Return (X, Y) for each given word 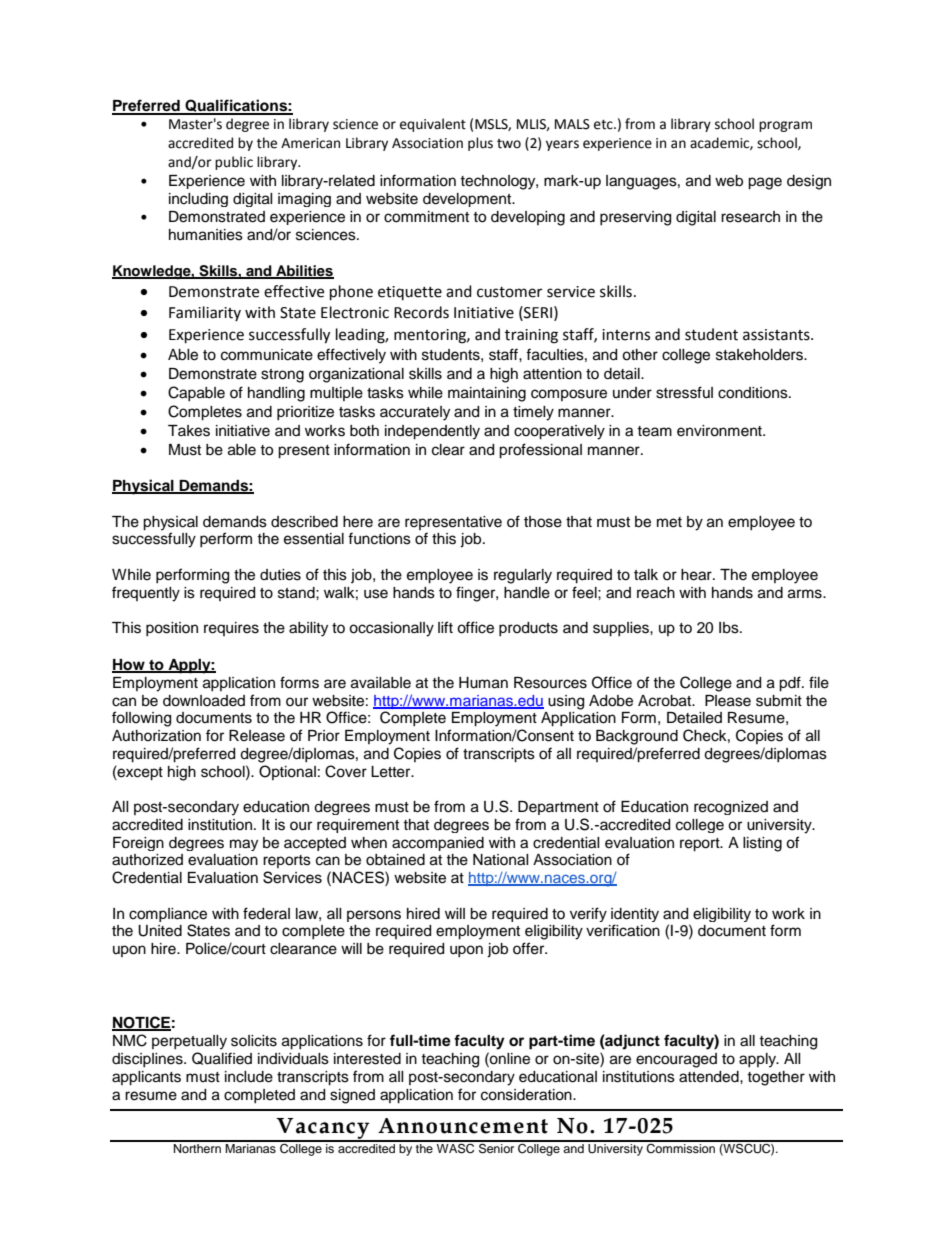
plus (480, 144)
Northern (197, 1147)
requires (231, 629)
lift (445, 627)
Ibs (730, 628)
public (234, 163)
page (765, 183)
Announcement (463, 1126)
